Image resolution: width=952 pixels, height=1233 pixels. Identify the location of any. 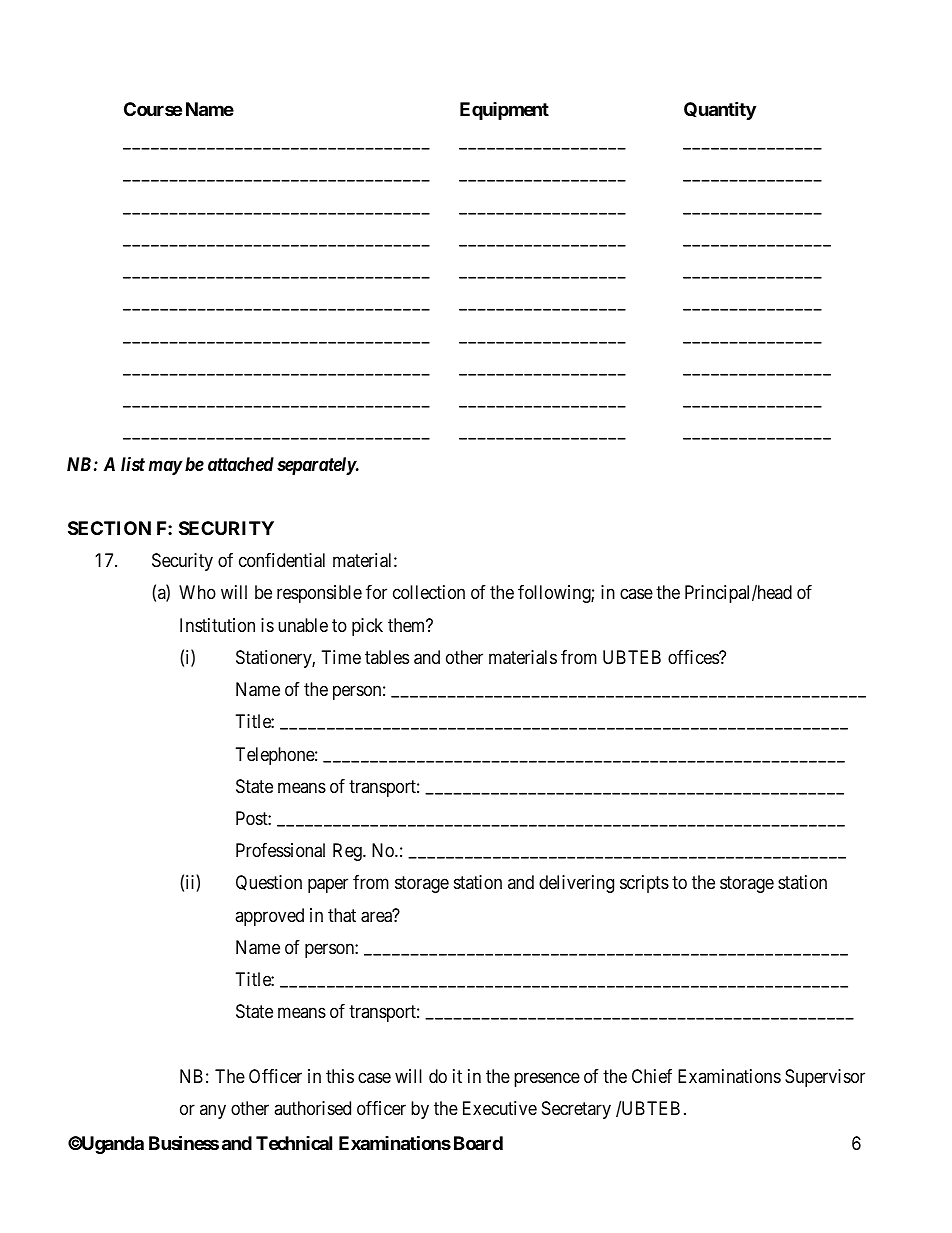
(213, 1112).
